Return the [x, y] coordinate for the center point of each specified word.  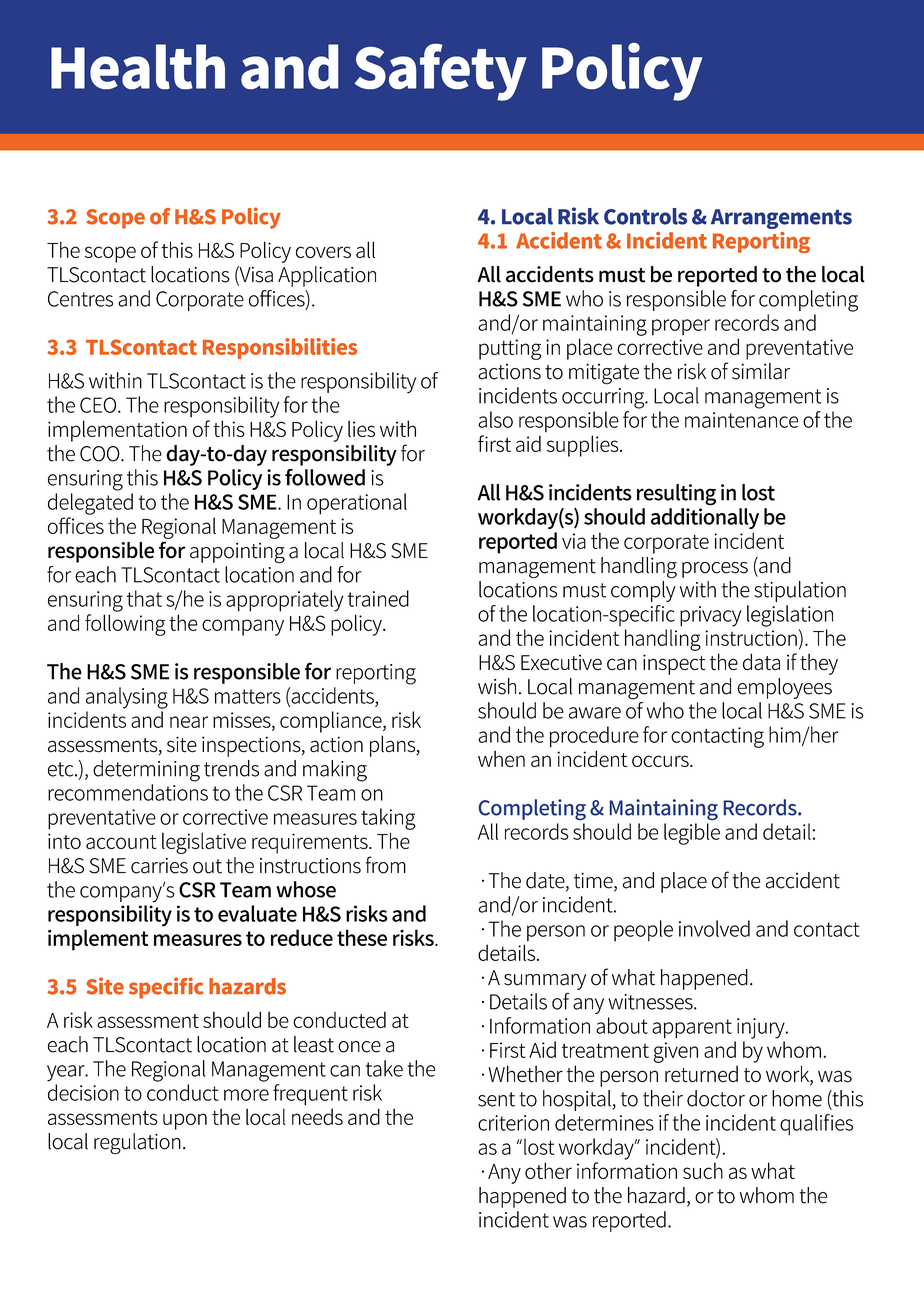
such [703, 1170]
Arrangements [781, 219]
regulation [137, 1144]
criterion [513, 1123]
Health [138, 66]
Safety [441, 72]
